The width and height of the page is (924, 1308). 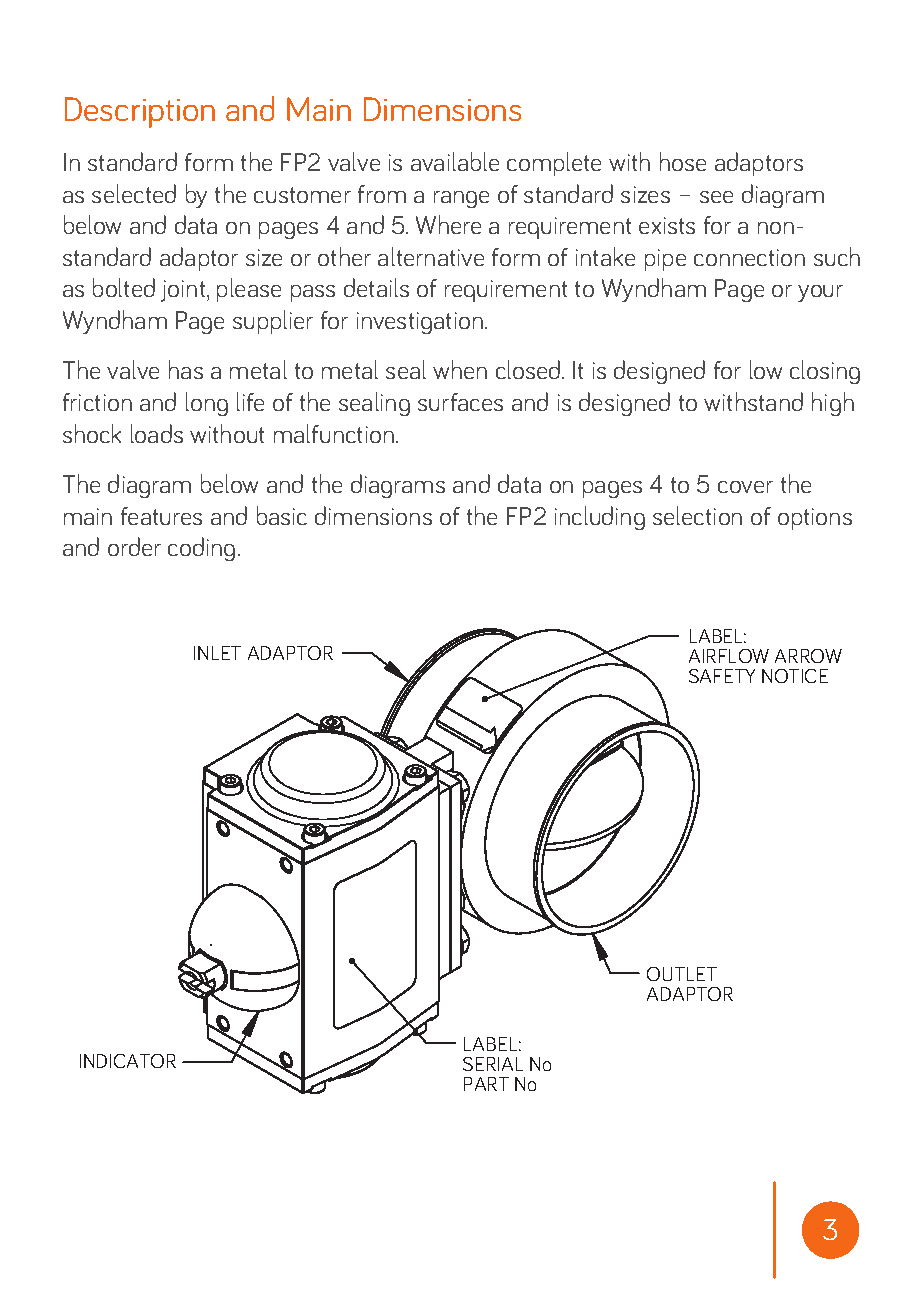 I want to click on cover, so click(x=745, y=487).
